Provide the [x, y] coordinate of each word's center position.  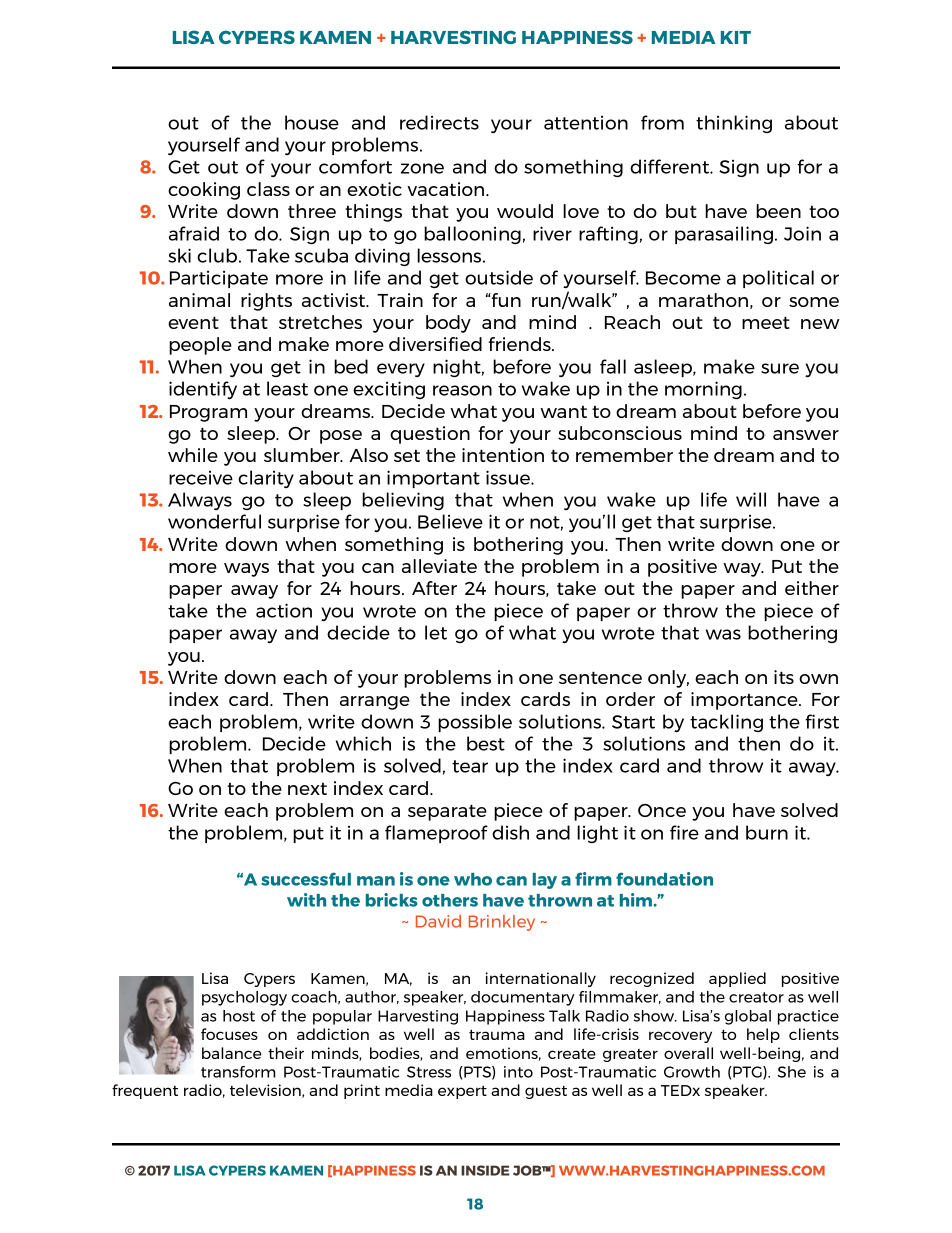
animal [199, 300]
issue [509, 477]
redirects [439, 122]
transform [238, 1072]
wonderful [214, 521]
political [778, 279]
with [306, 900]
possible [475, 723]
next [307, 789]
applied [737, 979]
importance [745, 701]
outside [499, 277]
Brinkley [502, 923]
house [312, 122]
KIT [736, 37]
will [751, 499]
